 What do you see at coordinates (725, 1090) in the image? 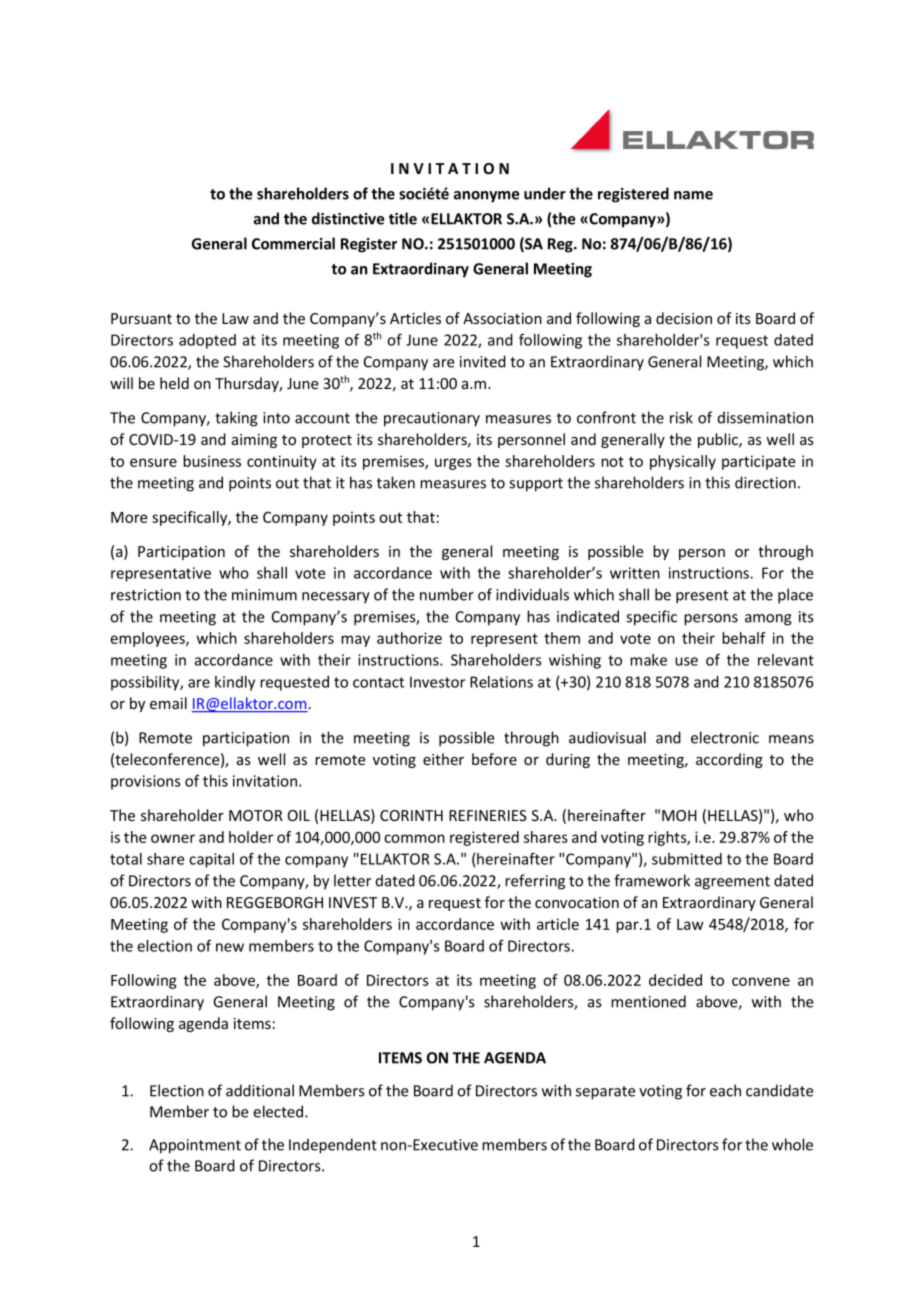
I see `each` at bounding box center [725, 1090].
